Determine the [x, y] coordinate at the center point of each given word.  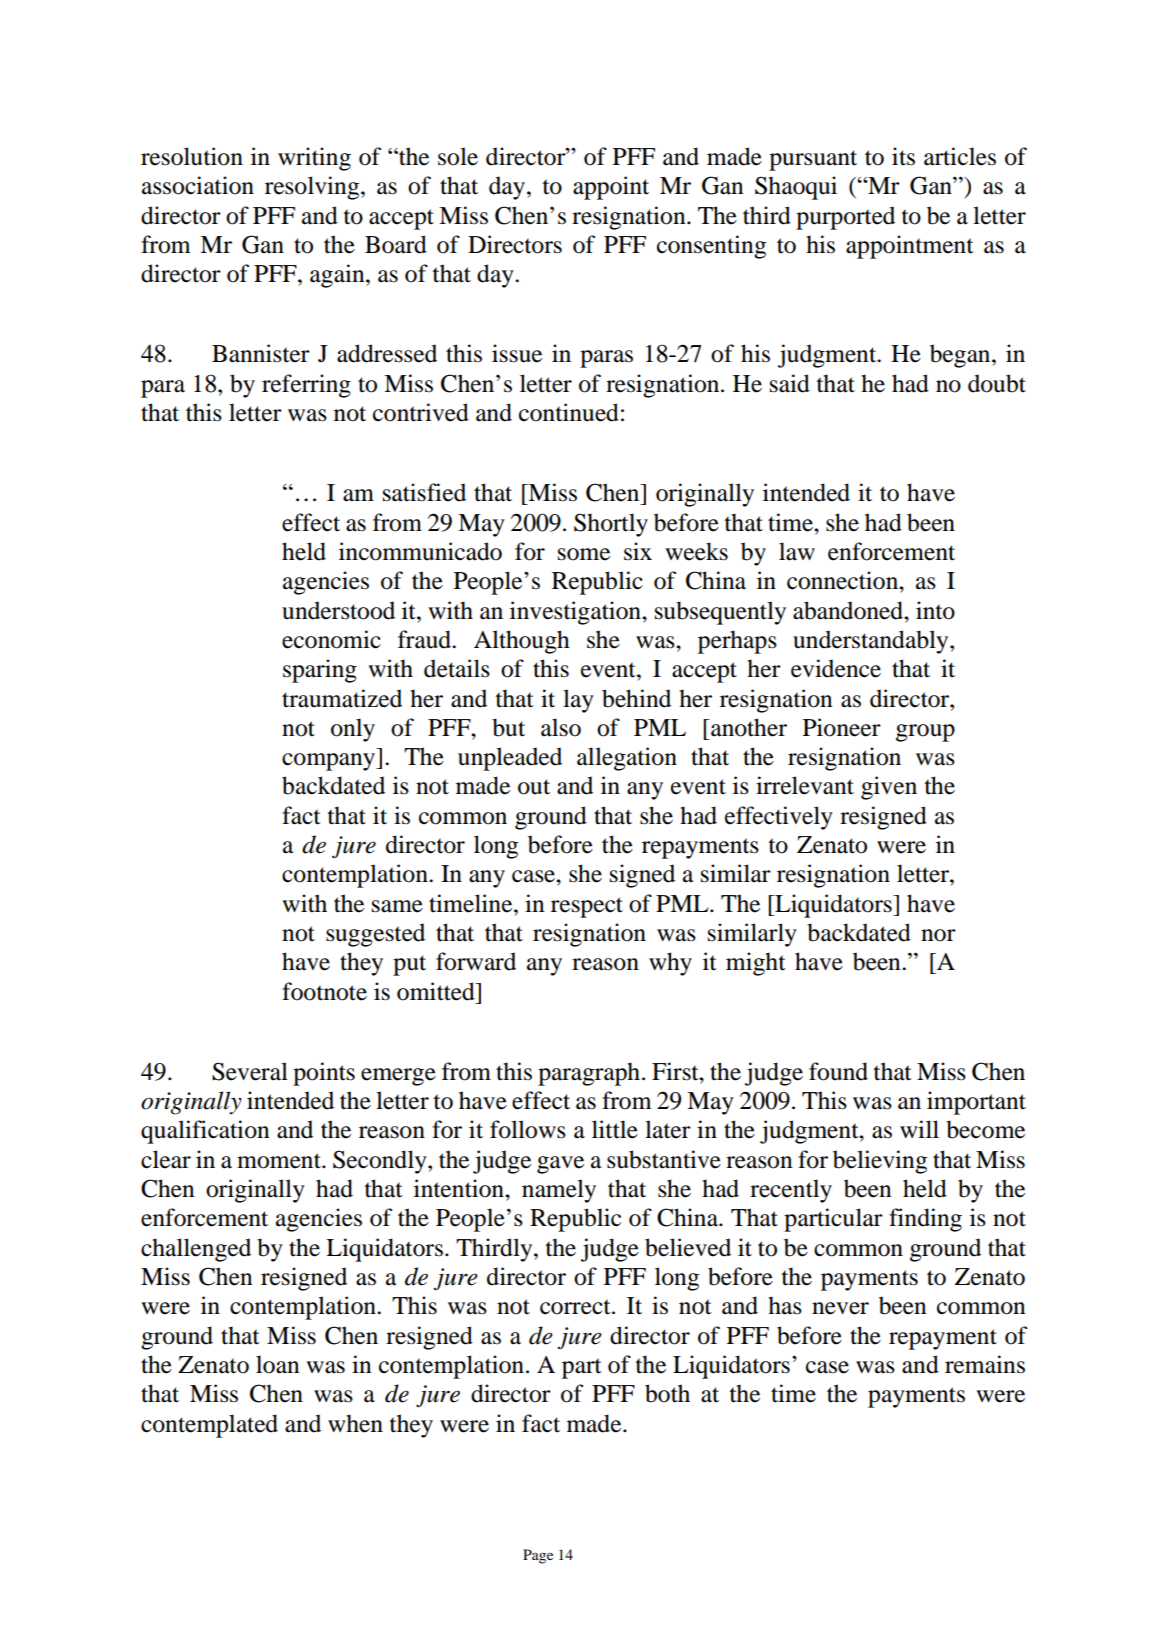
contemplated [209, 1426]
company [330, 762]
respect [587, 907]
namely [559, 1191]
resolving [313, 188]
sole [458, 156]
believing [880, 1162]
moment [280, 1161]
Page [538, 1556]
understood [338, 610]
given [889, 788]
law [797, 551]
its [903, 156]
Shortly [611, 525]
